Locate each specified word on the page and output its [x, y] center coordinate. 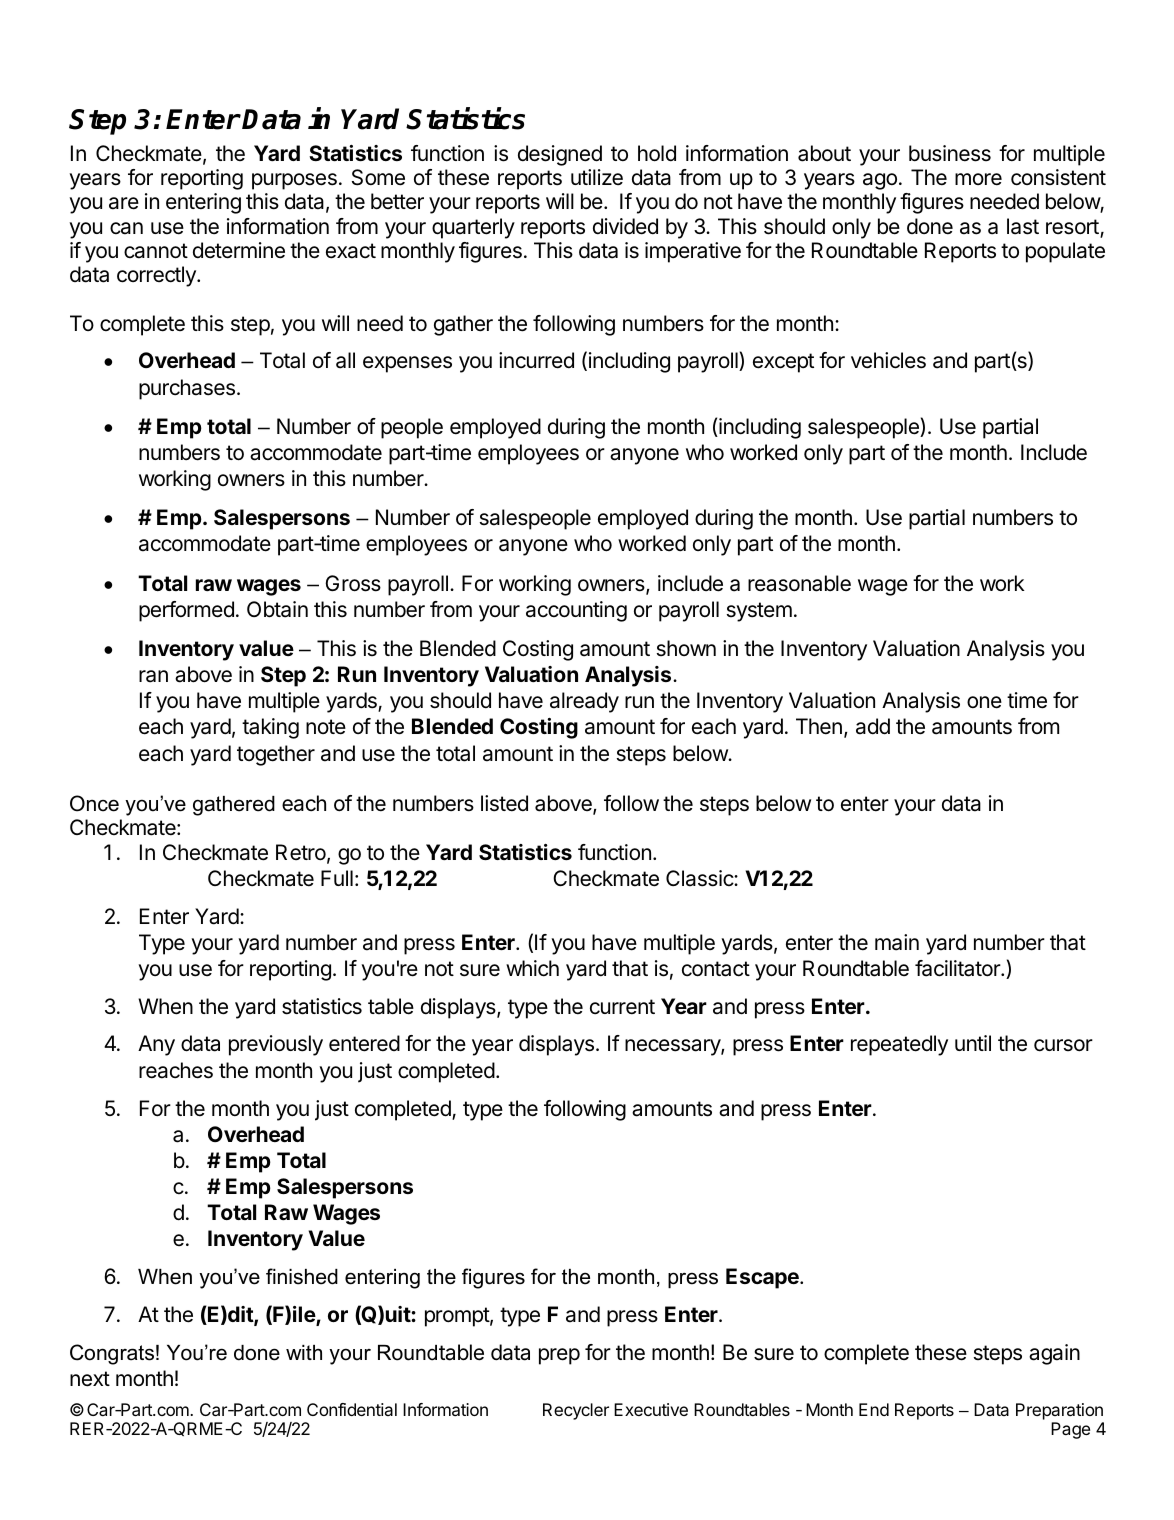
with [304, 1352]
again [1054, 1354]
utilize [597, 177]
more [978, 179]
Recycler [576, 1411]
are [124, 203]
